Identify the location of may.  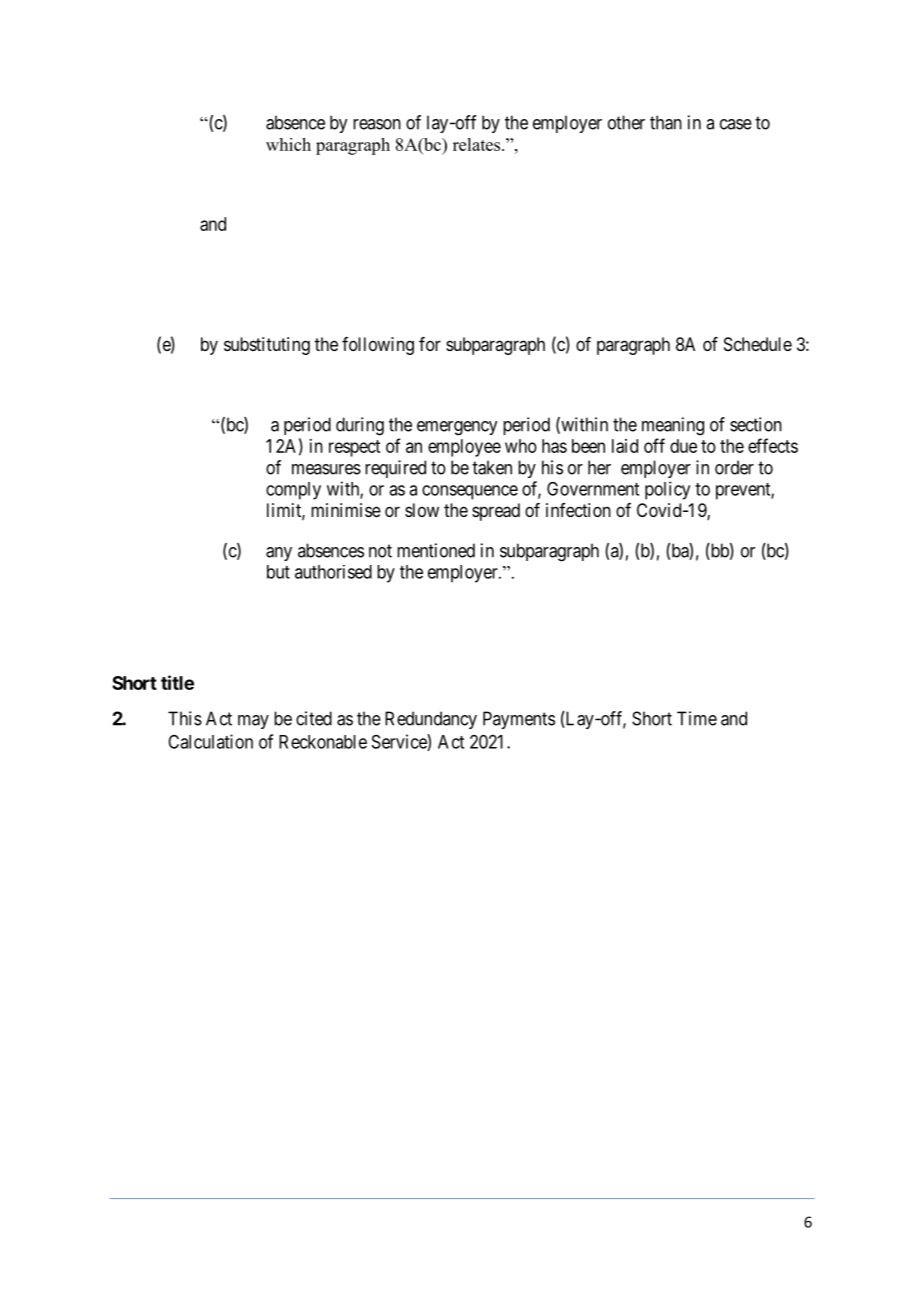
(253, 722).
